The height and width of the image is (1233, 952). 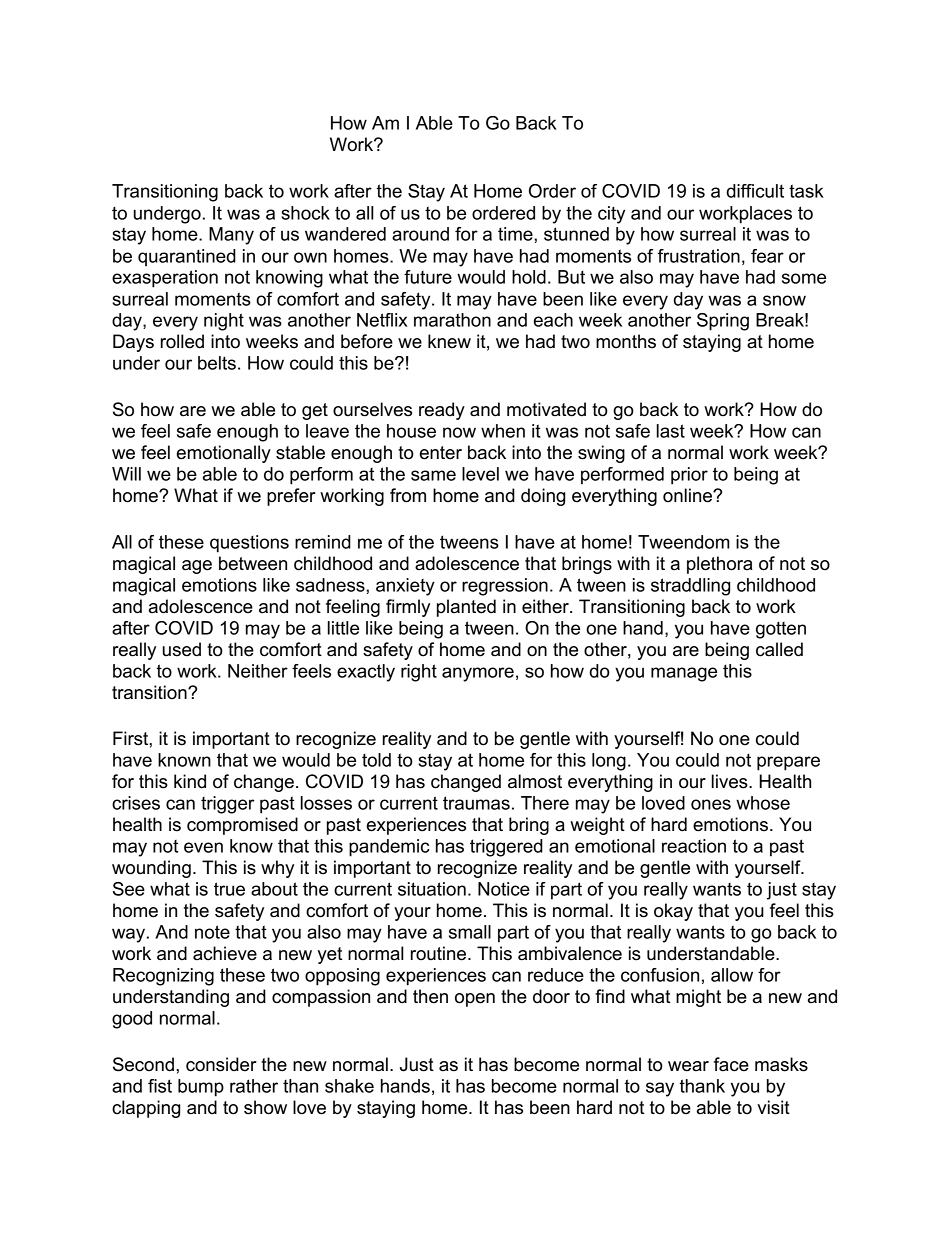 I want to click on used, so click(x=182, y=649).
